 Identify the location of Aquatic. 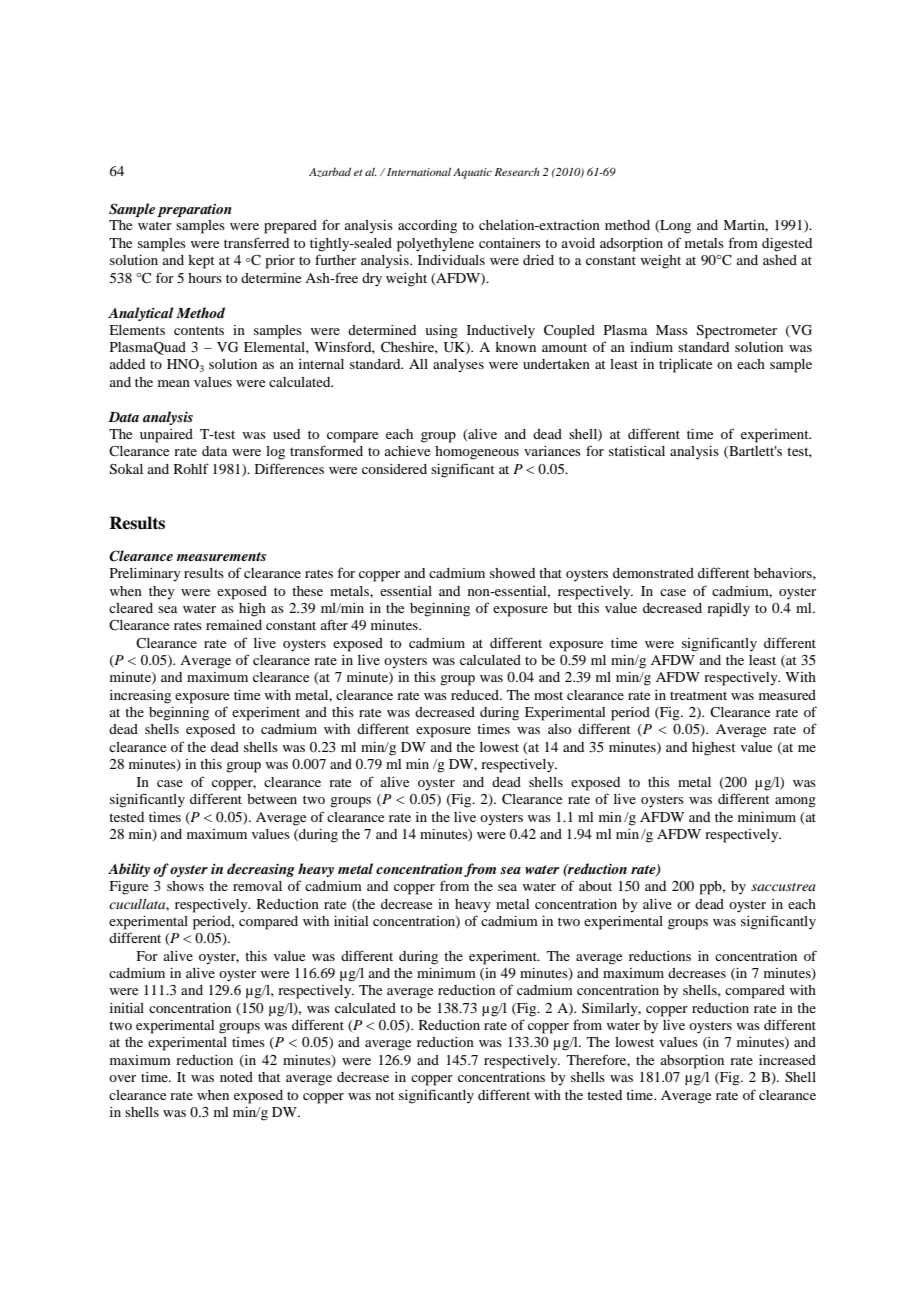
(472, 173).
